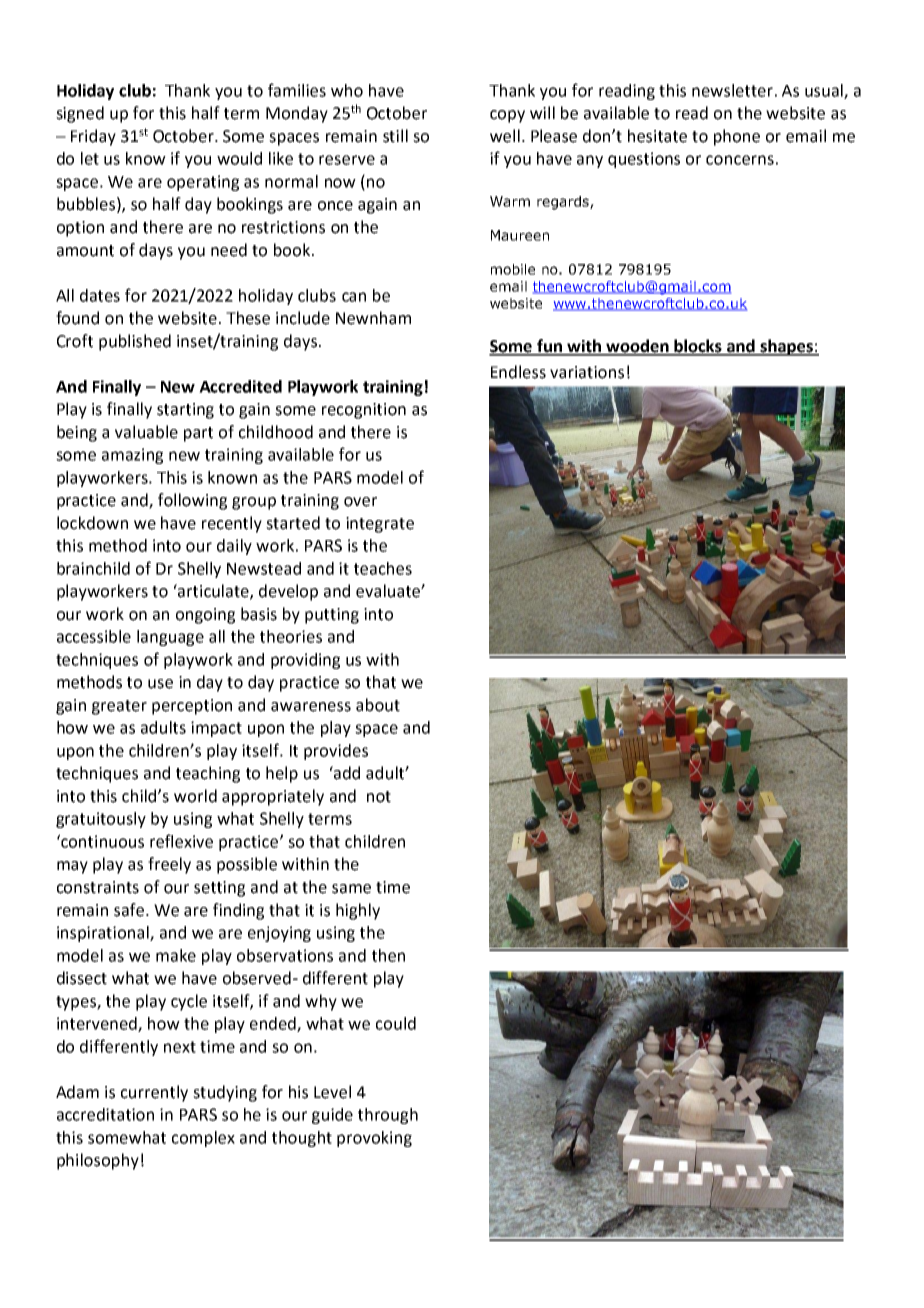 Image resolution: width=924 pixels, height=1308 pixels. I want to click on phone, so click(737, 137).
